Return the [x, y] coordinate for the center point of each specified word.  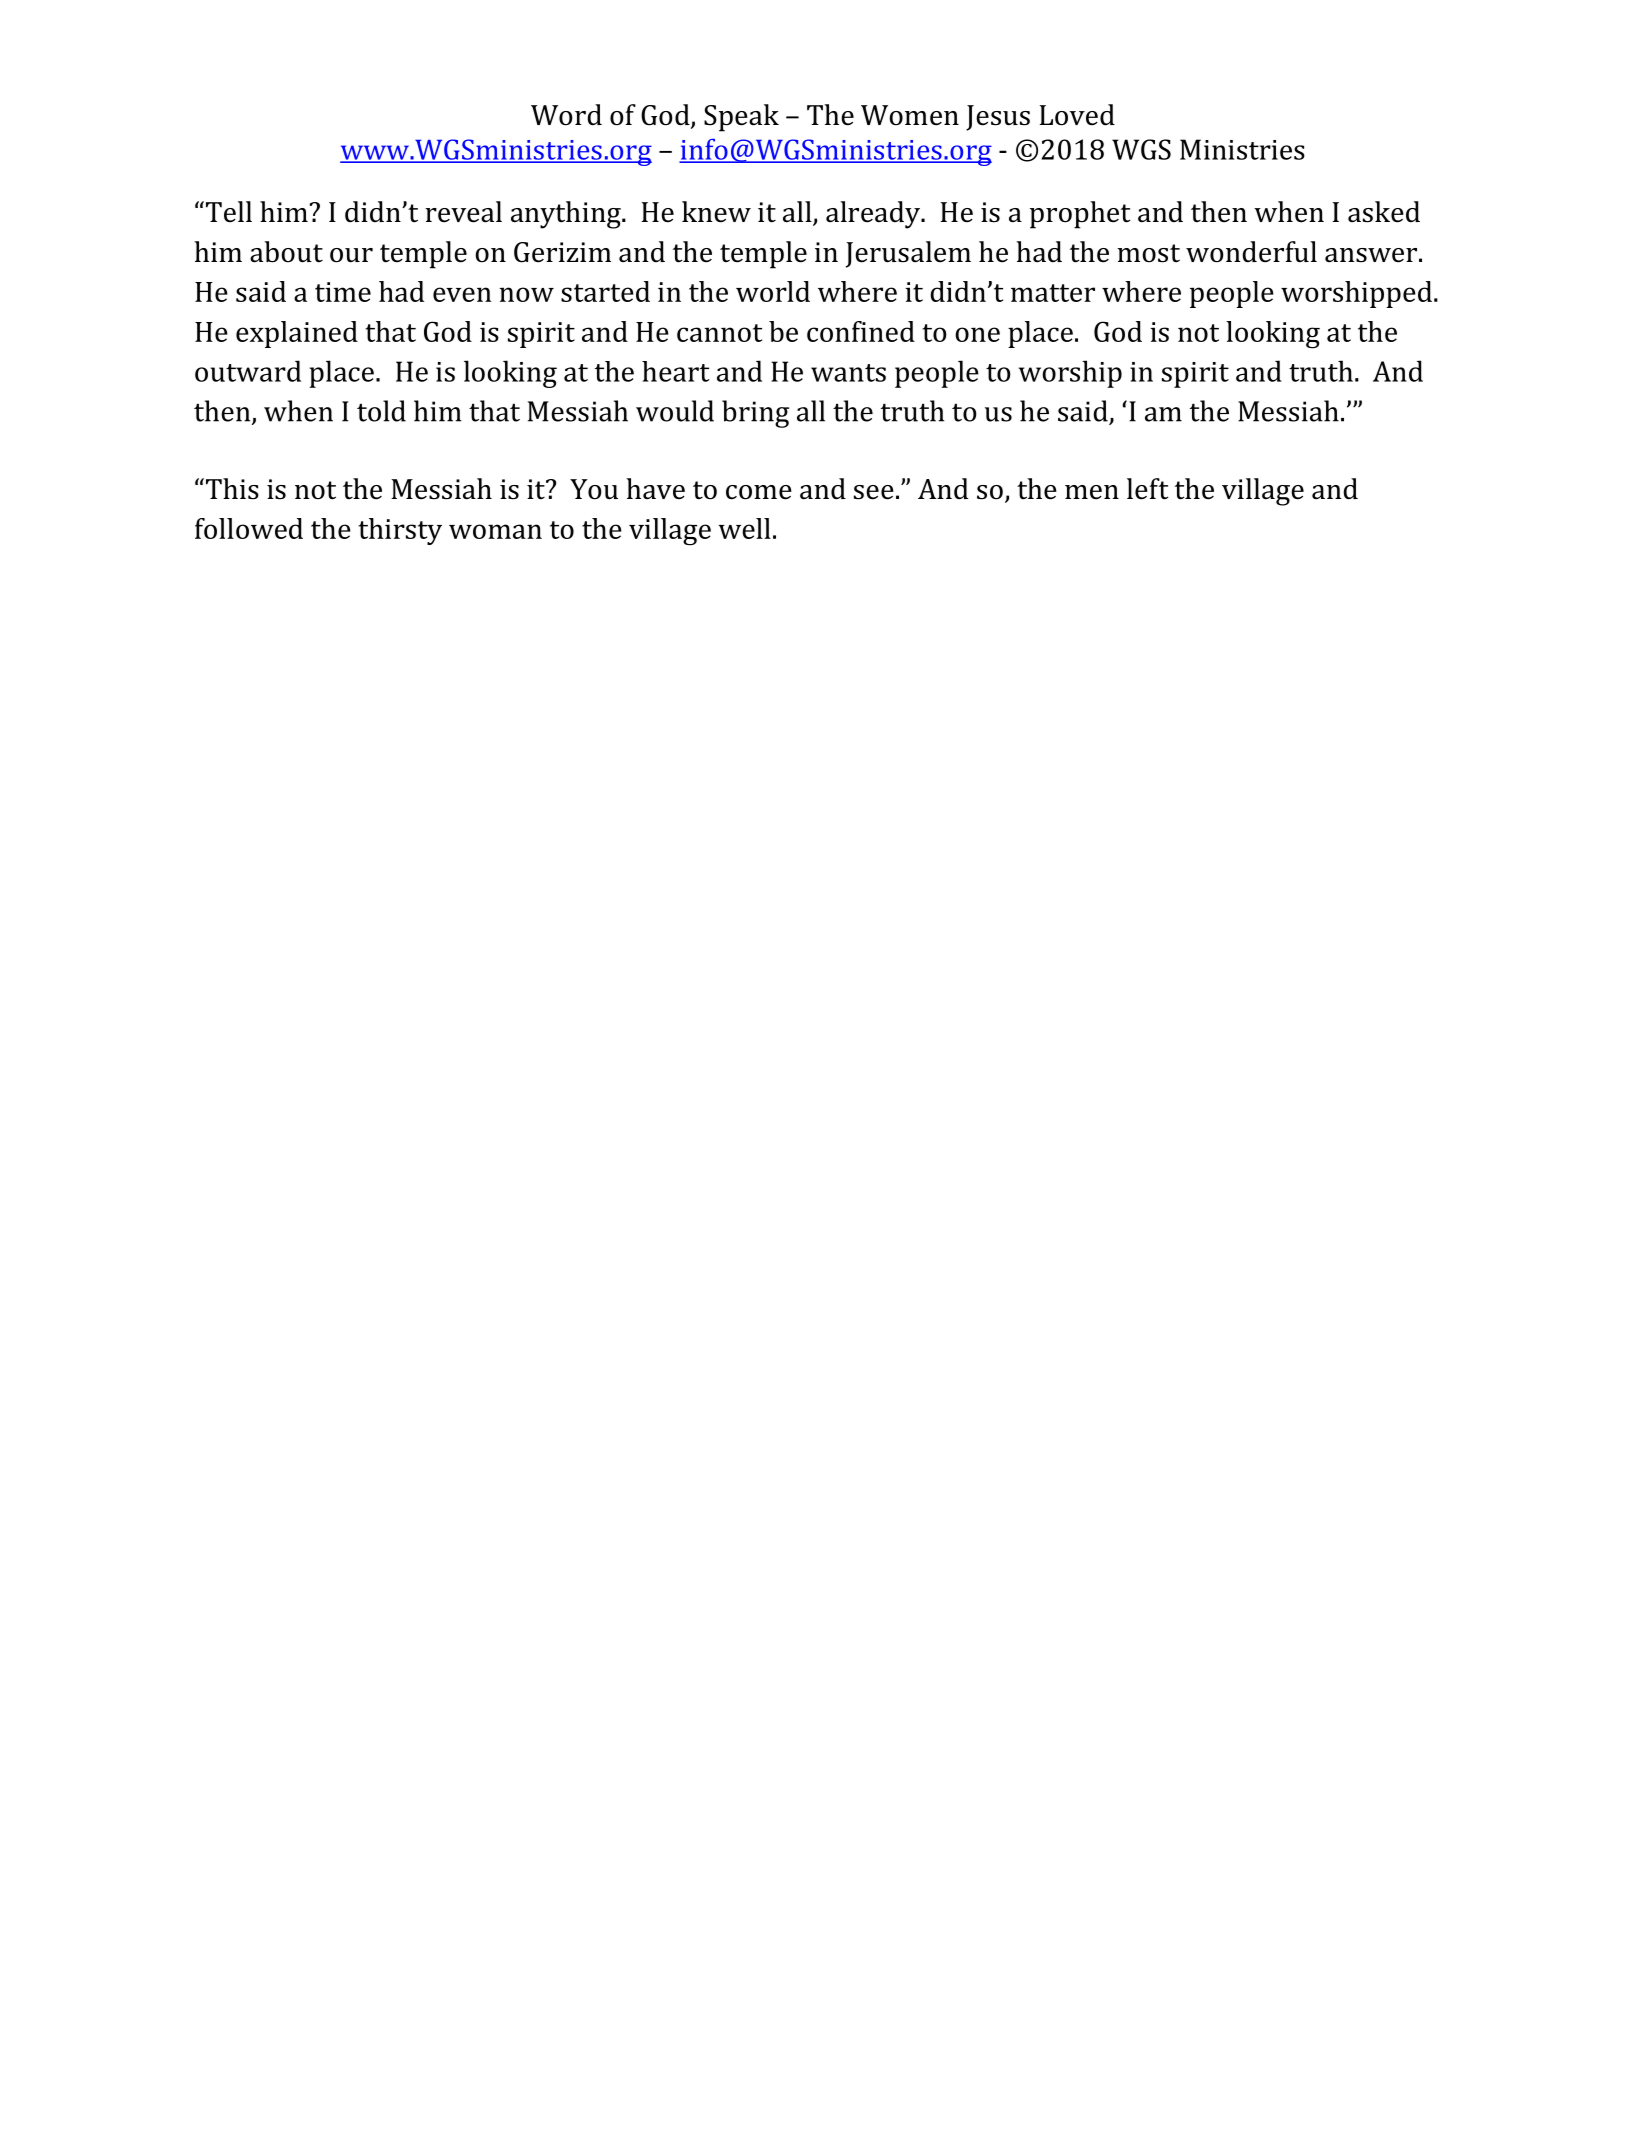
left [1148, 489]
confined [861, 331]
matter [1053, 293]
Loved [1077, 115]
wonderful [1251, 252]
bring [755, 414]
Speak [741, 118]
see [874, 492]
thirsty [400, 531]
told [381, 411]
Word [566, 115]
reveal [463, 212]
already [874, 215]
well [744, 528]
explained [297, 334]
